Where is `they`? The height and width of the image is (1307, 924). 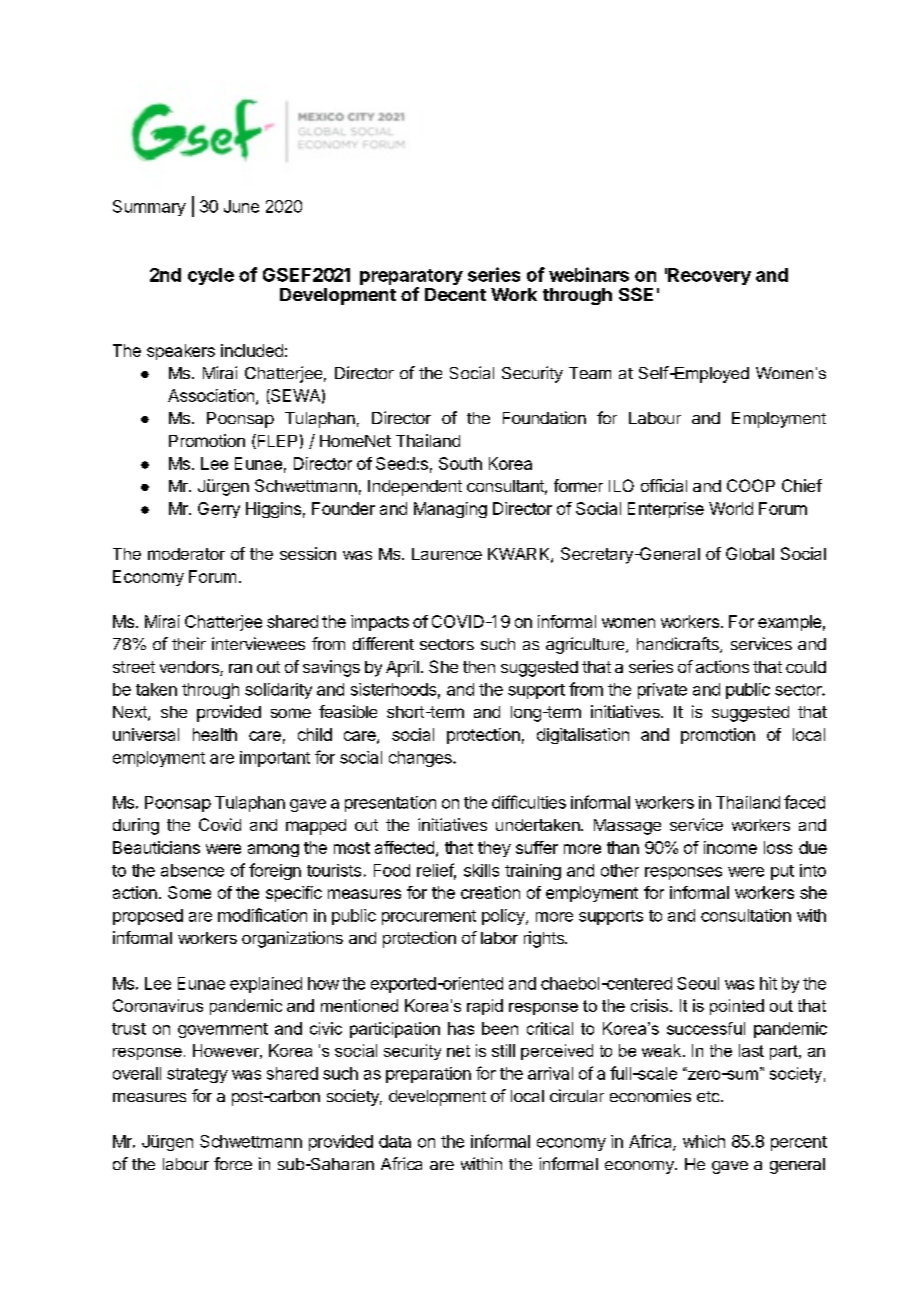
they is located at coordinates (494, 849).
